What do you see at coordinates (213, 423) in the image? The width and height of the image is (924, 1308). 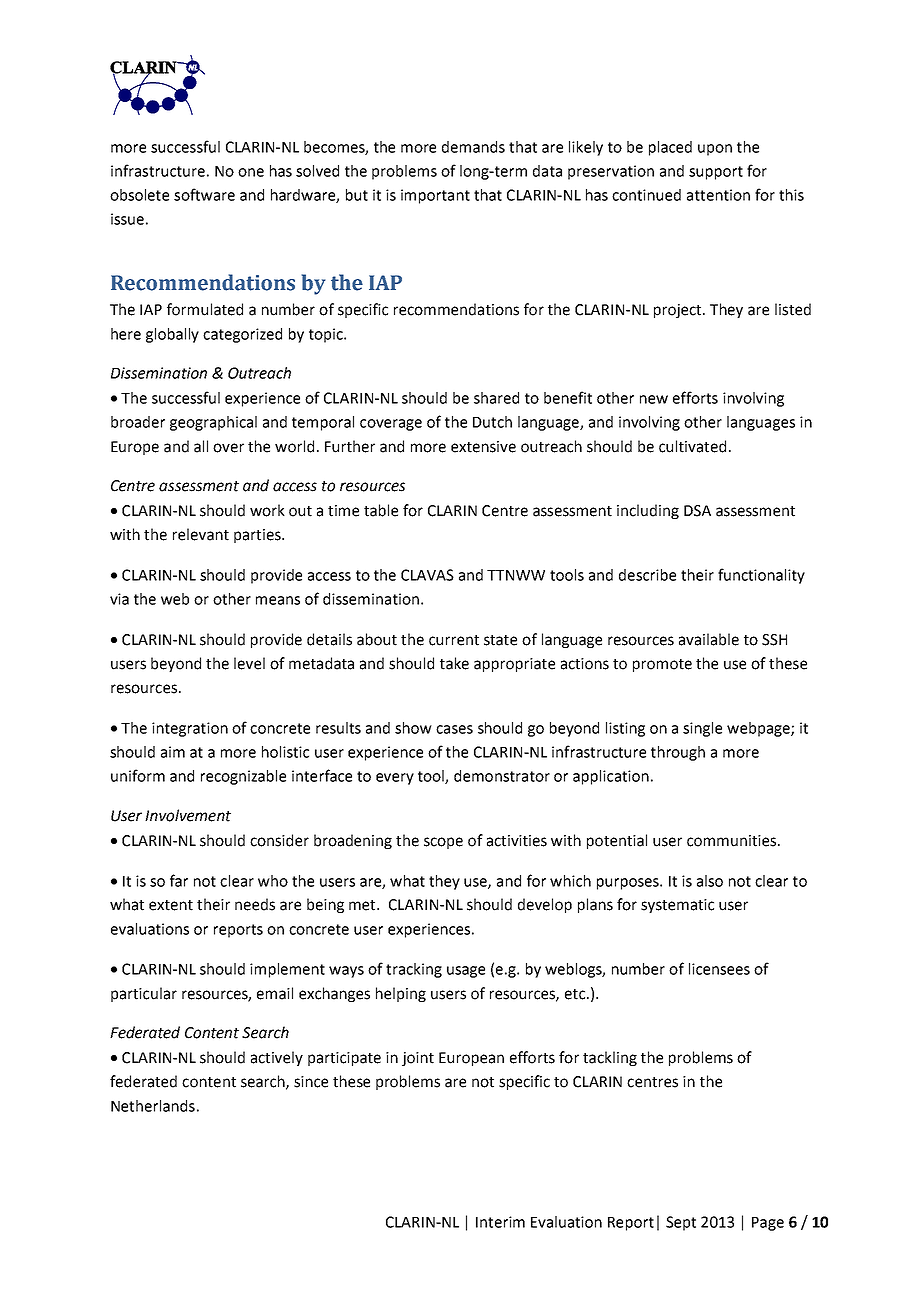 I see `geographical` at bounding box center [213, 423].
